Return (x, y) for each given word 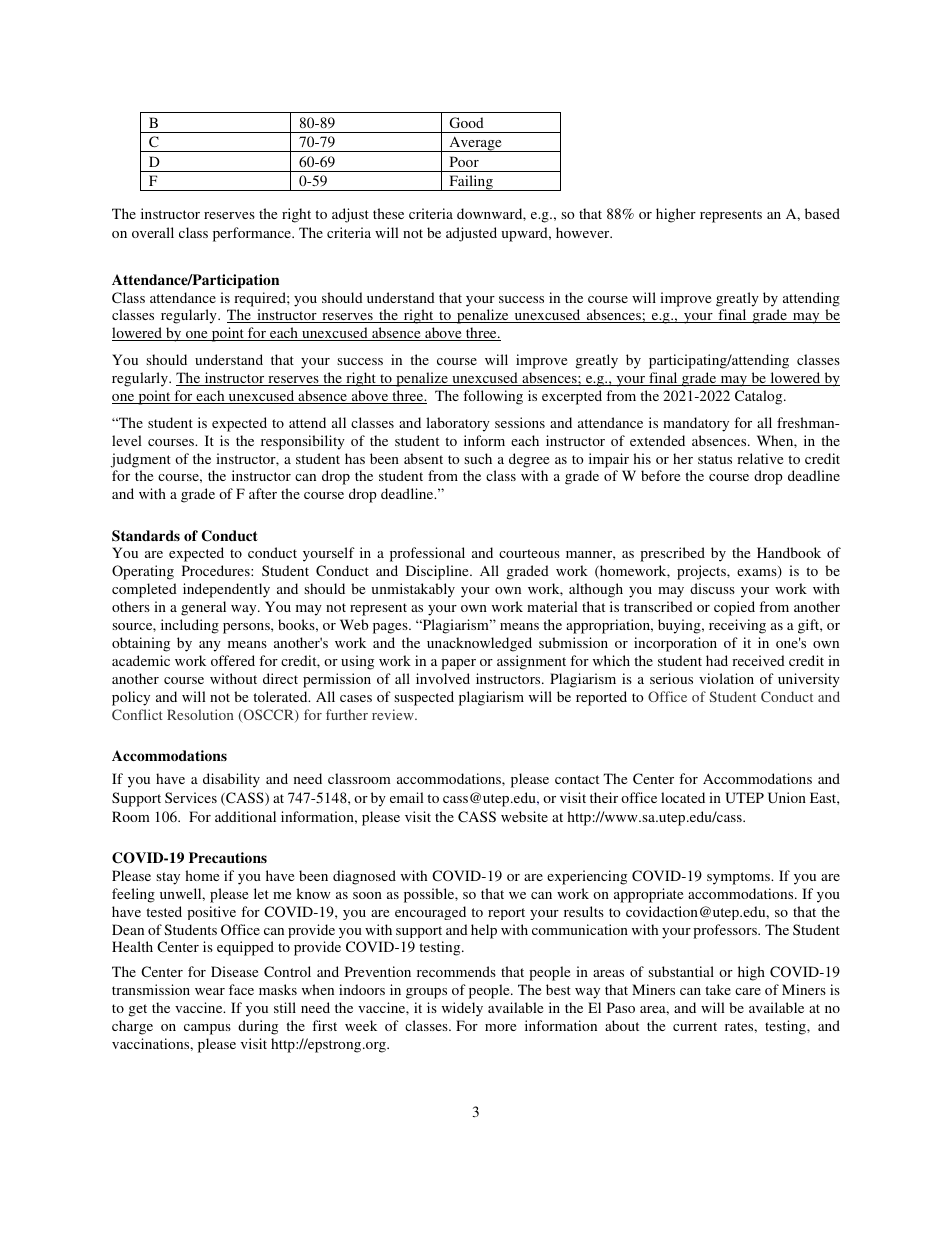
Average (475, 144)
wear (210, 991)
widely (462, 1009)
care (748, 991)
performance (253, 234)
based (822, 213)
